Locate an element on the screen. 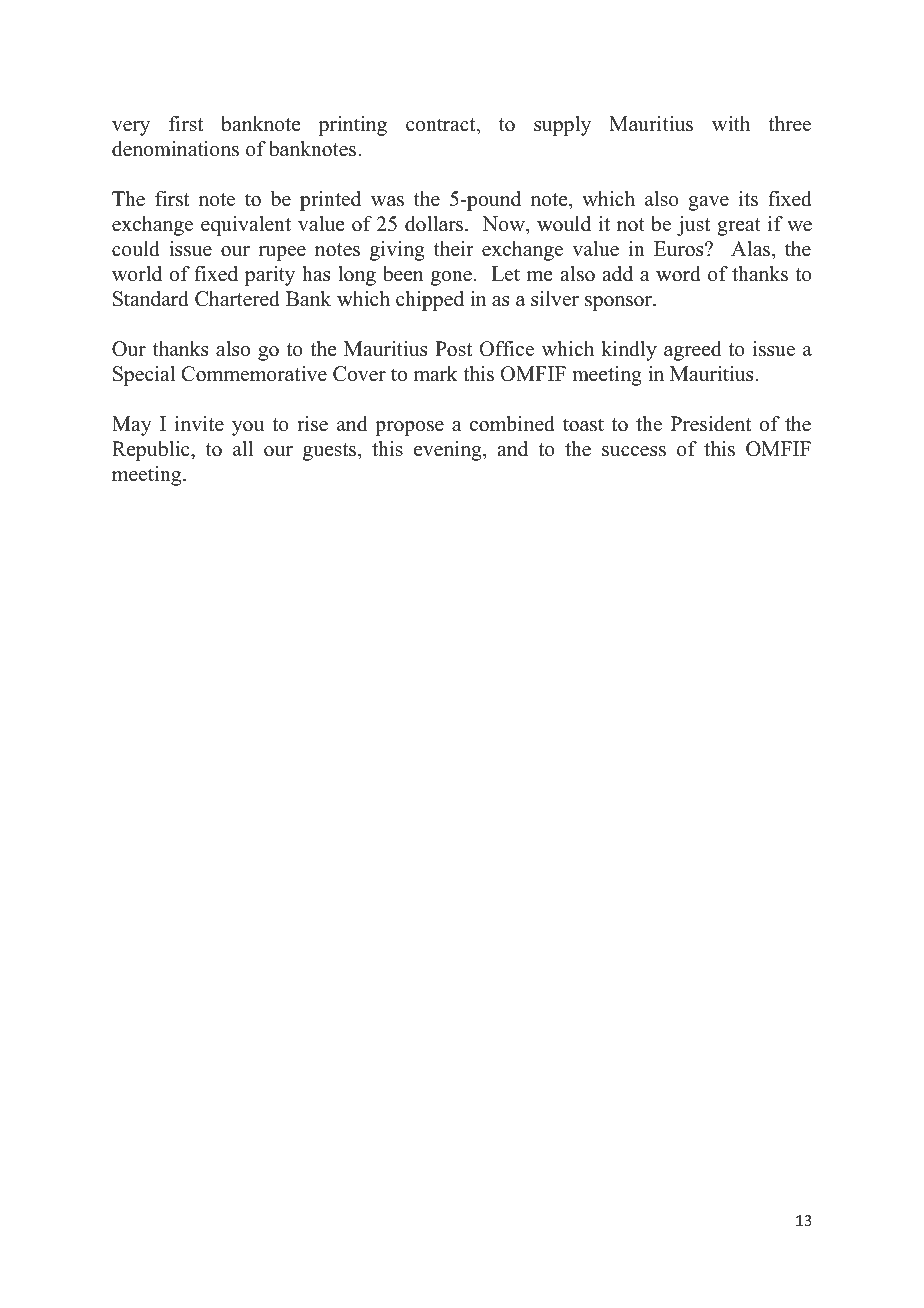  supply is located at coordinates (562, 126).
